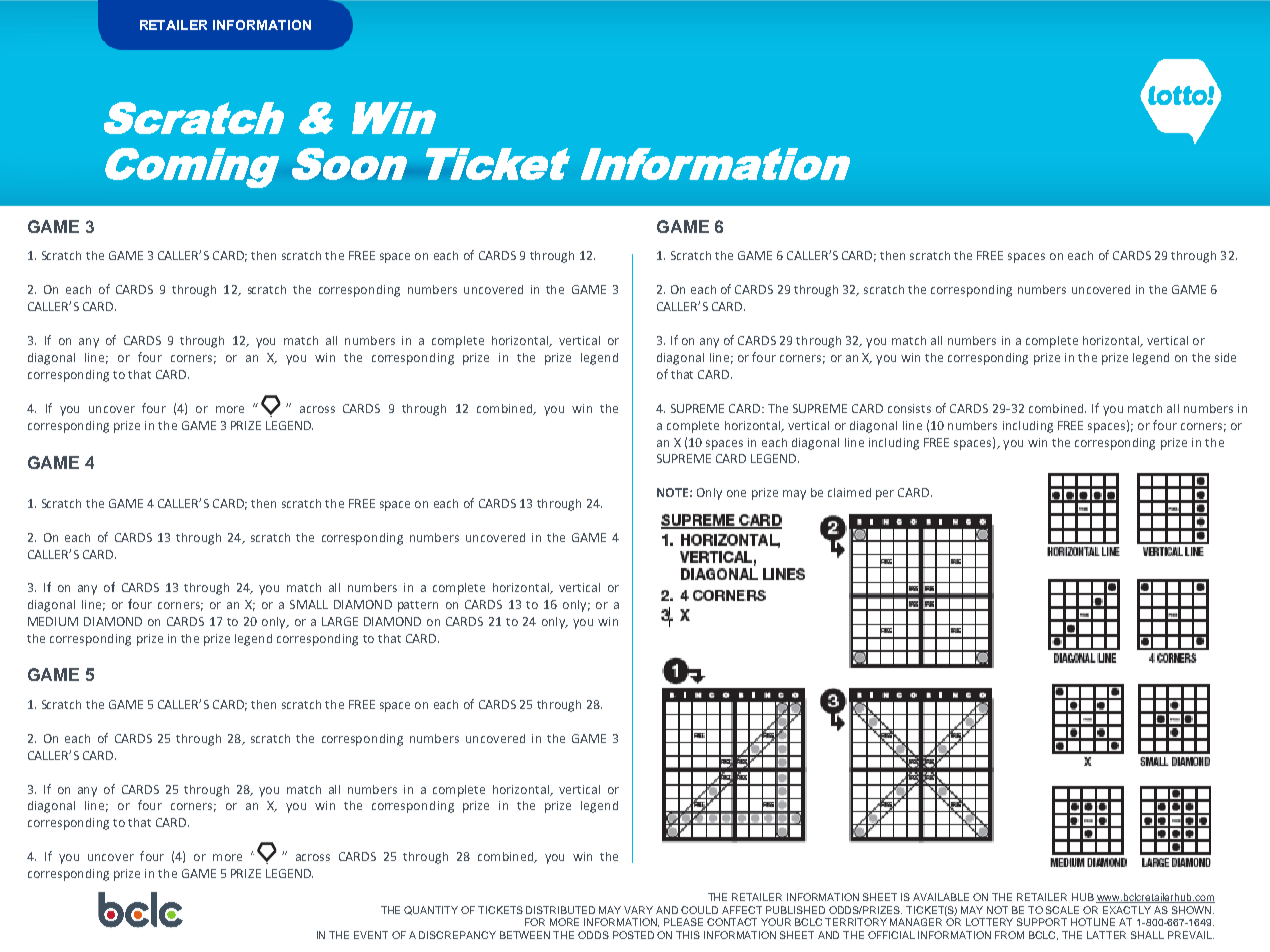  What do you see at coordinates (340, 621) in the screenshot?
I see `LARGE` at bounding box center [340, 621].
